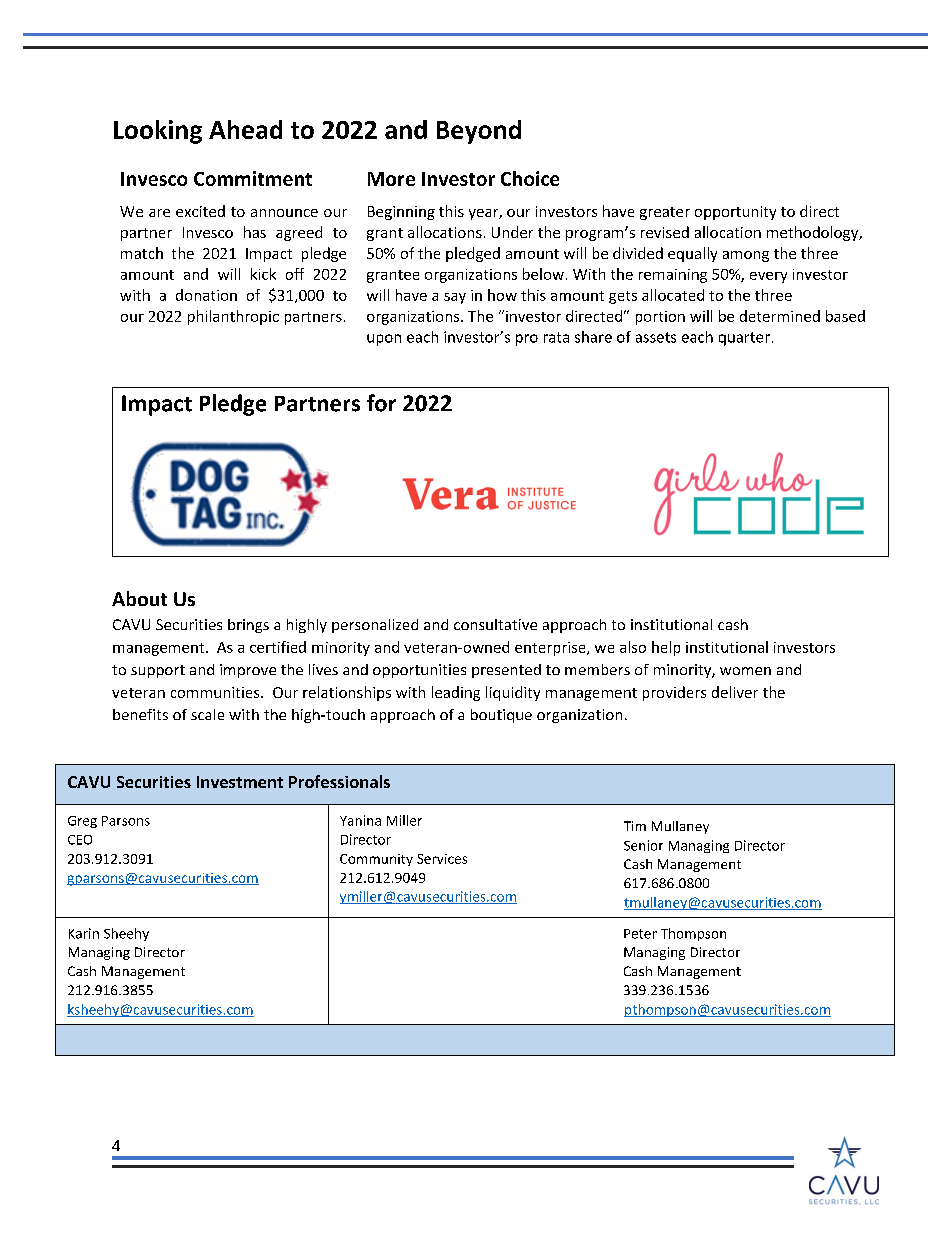 Image resolution: width=952 pixels, height=1233 pixels. What do you see at coordinates (158, 671) in the document?
I see `support` at bounding box center [158, 671].
